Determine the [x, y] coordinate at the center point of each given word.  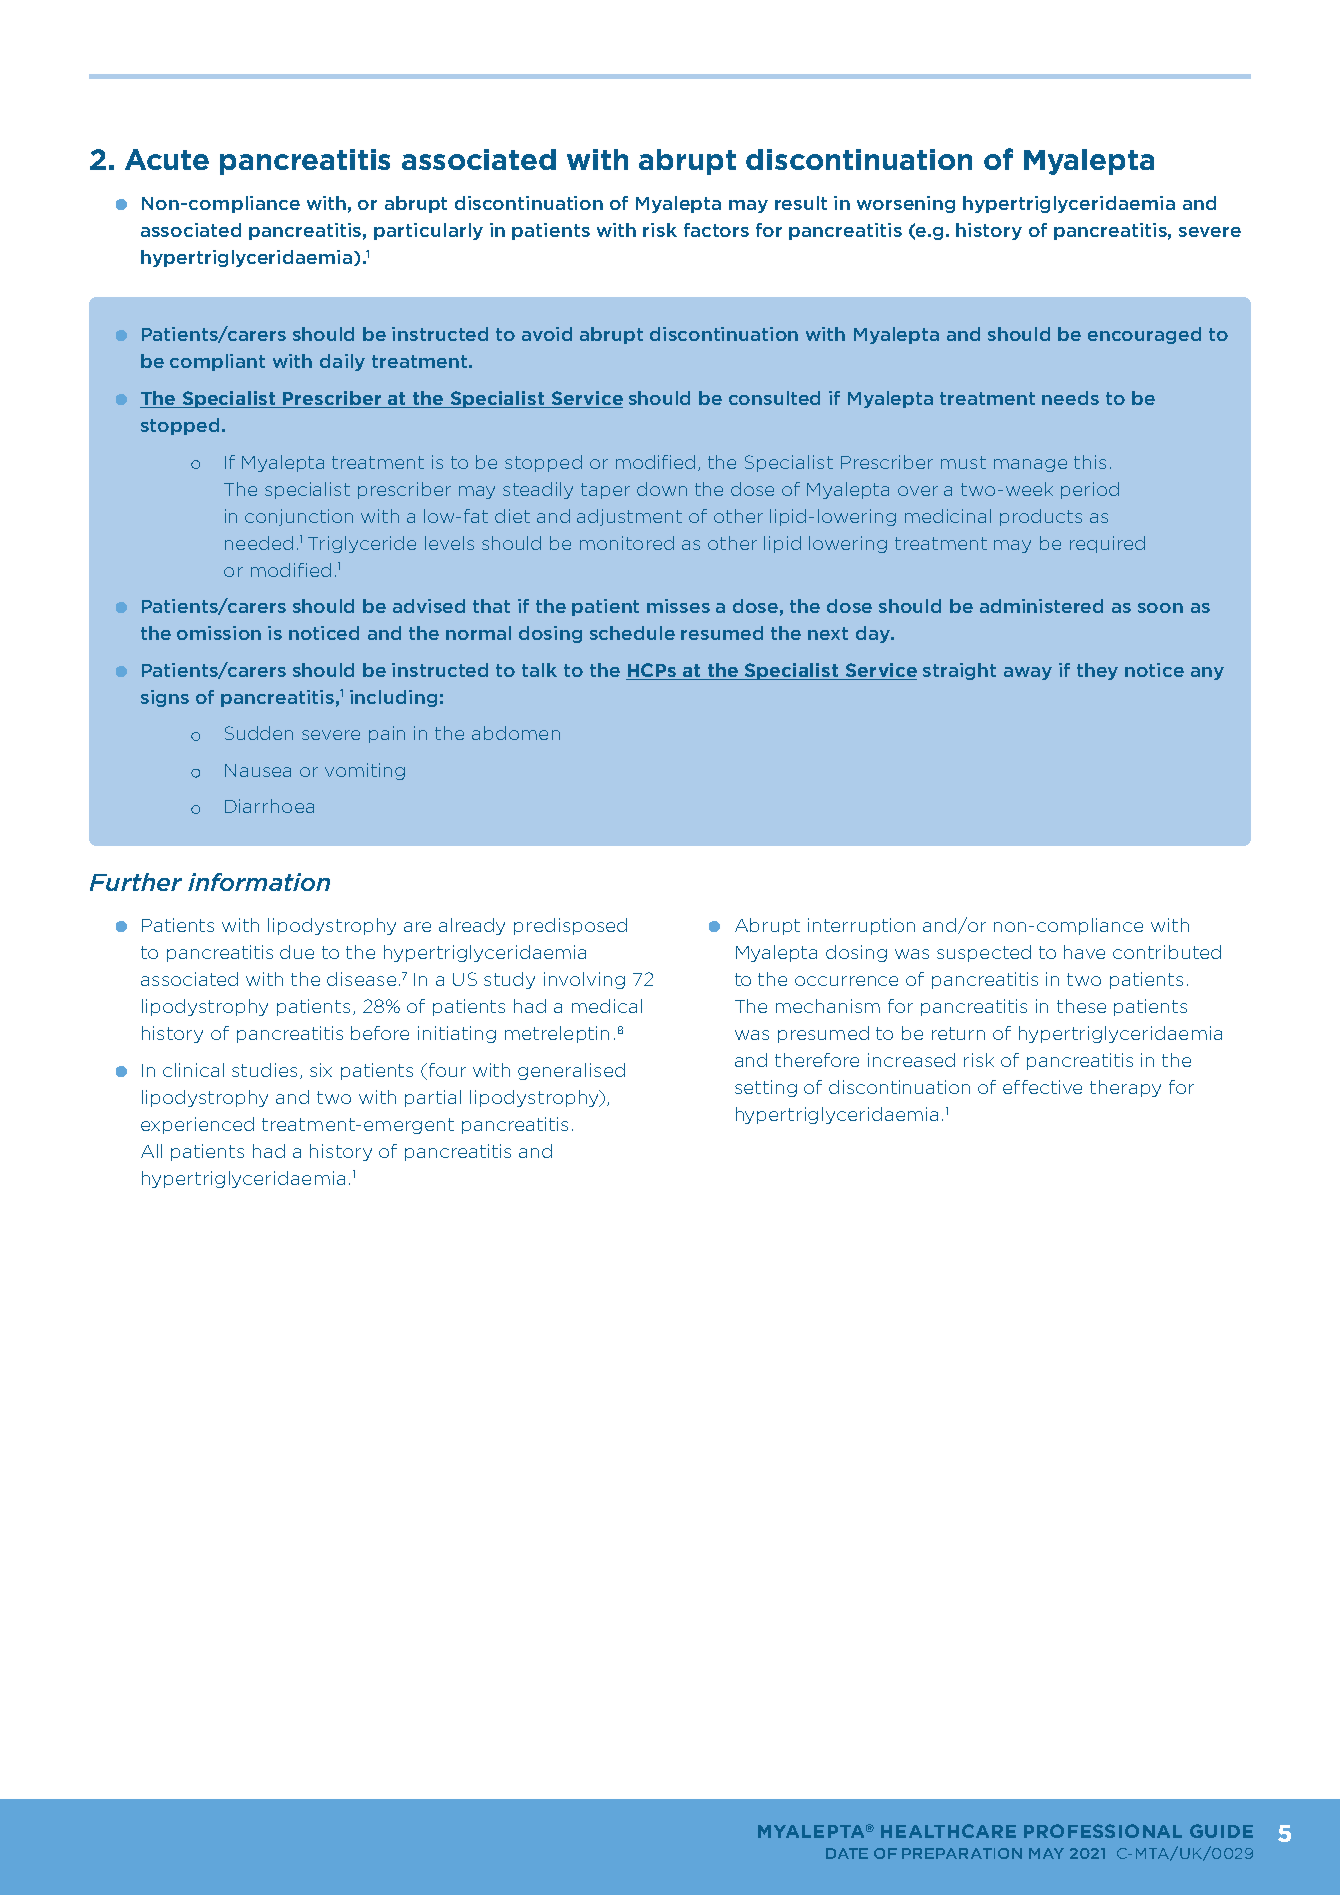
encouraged [1144, 335]
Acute [167, 159]
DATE [847, 1853]
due [297, 952]
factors [716, 230]
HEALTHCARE [948, 1831]
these [1081, 1006]
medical [607, 1006]
